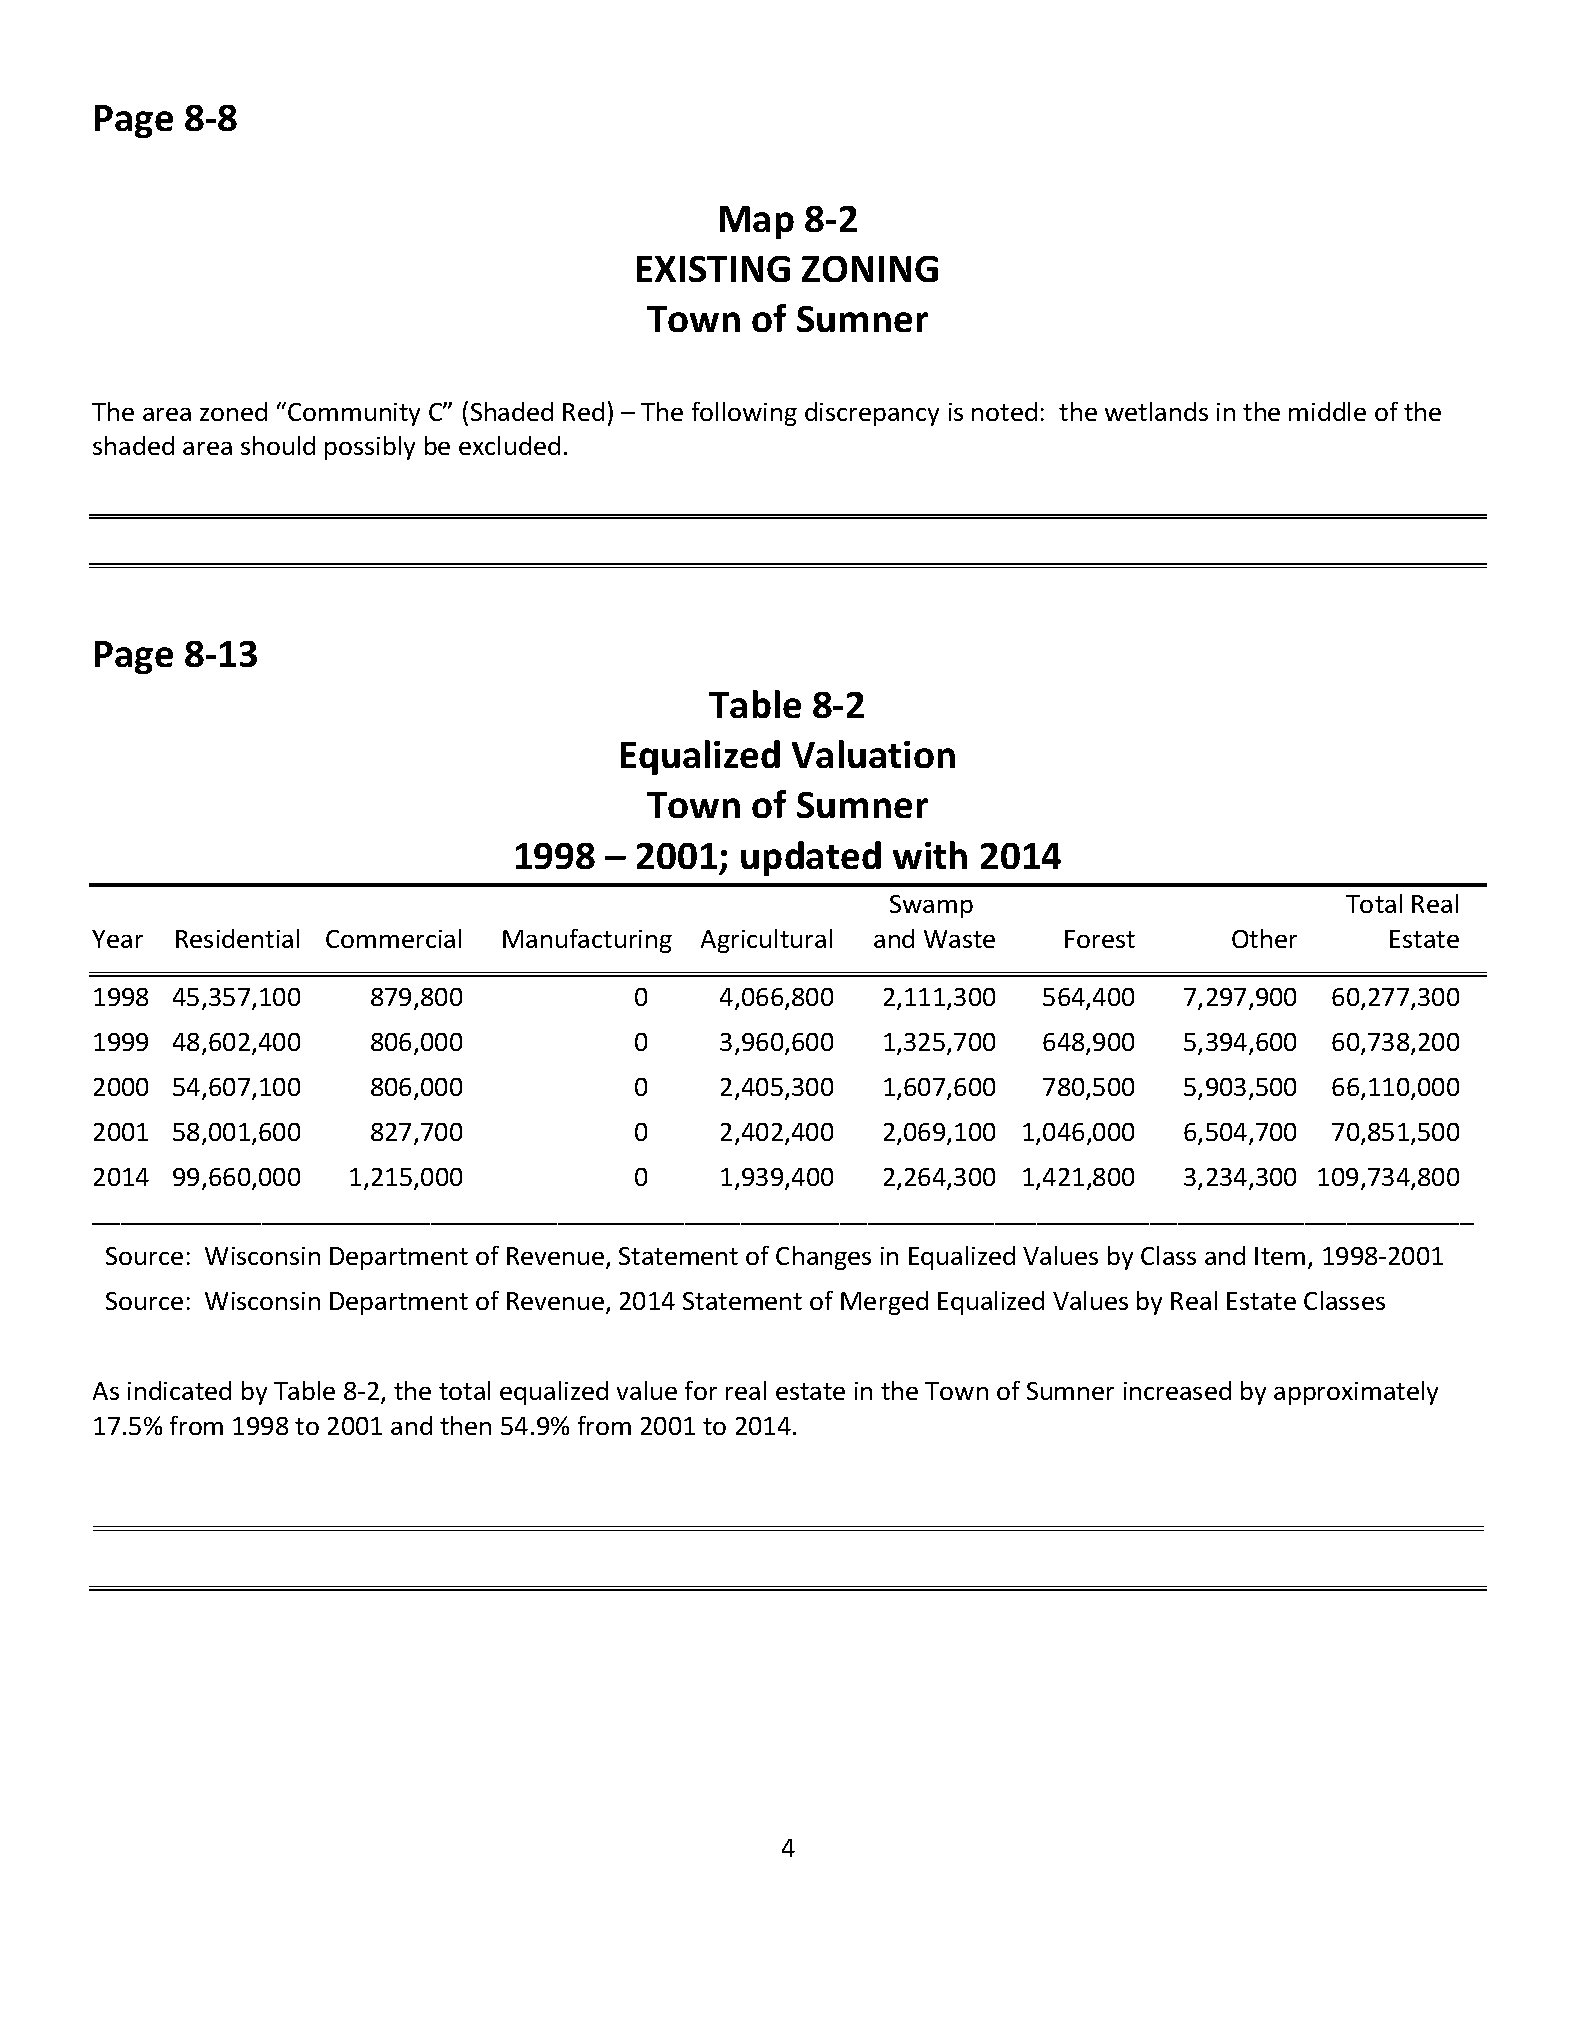 The height and width of the image is (2040, 1576). What do you see at coordinates (179, 1390) in the image?
I see `indicated` at bounding box center [179, 1390].
